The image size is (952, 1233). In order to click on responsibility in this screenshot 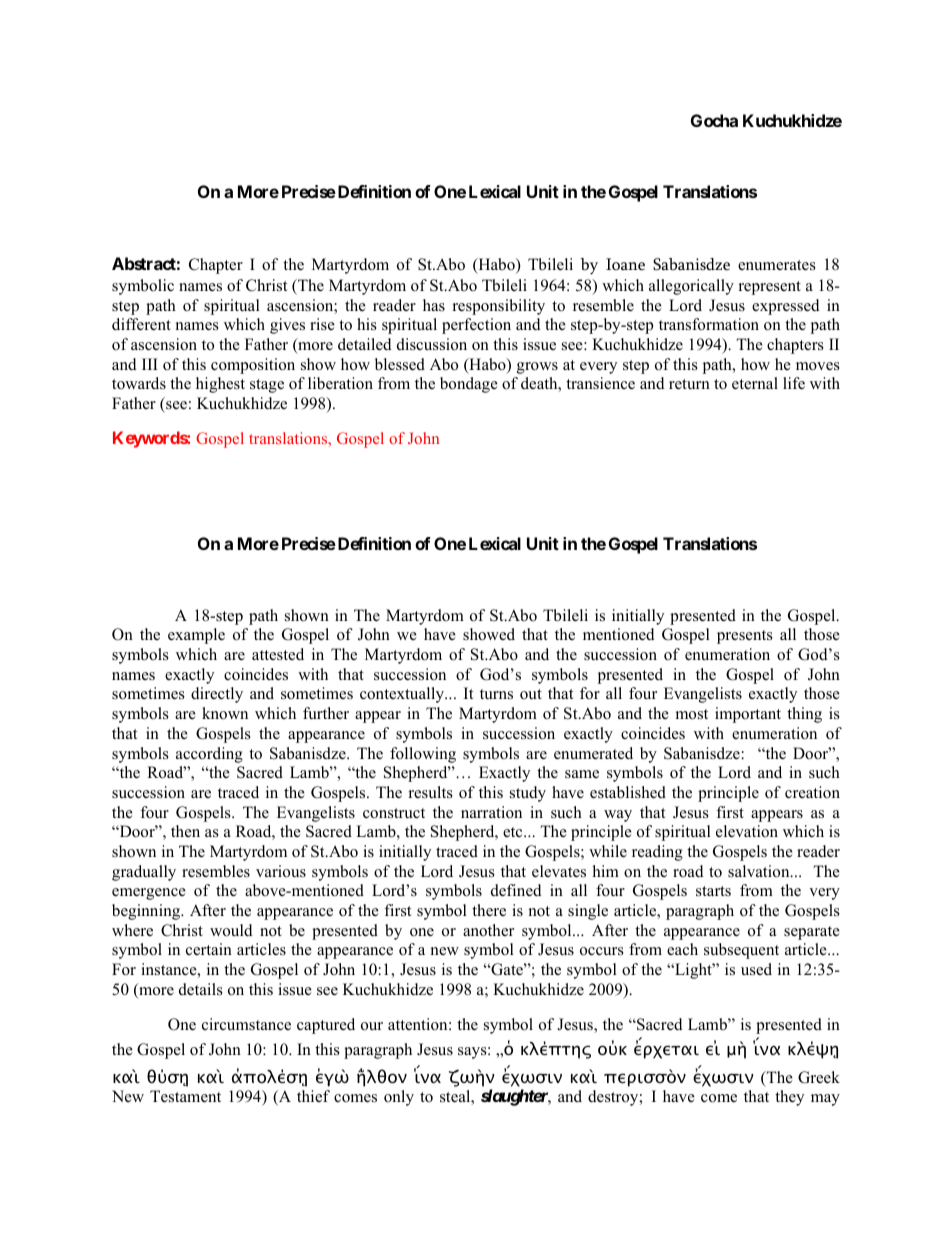, I will do `click(499, 307)`.
